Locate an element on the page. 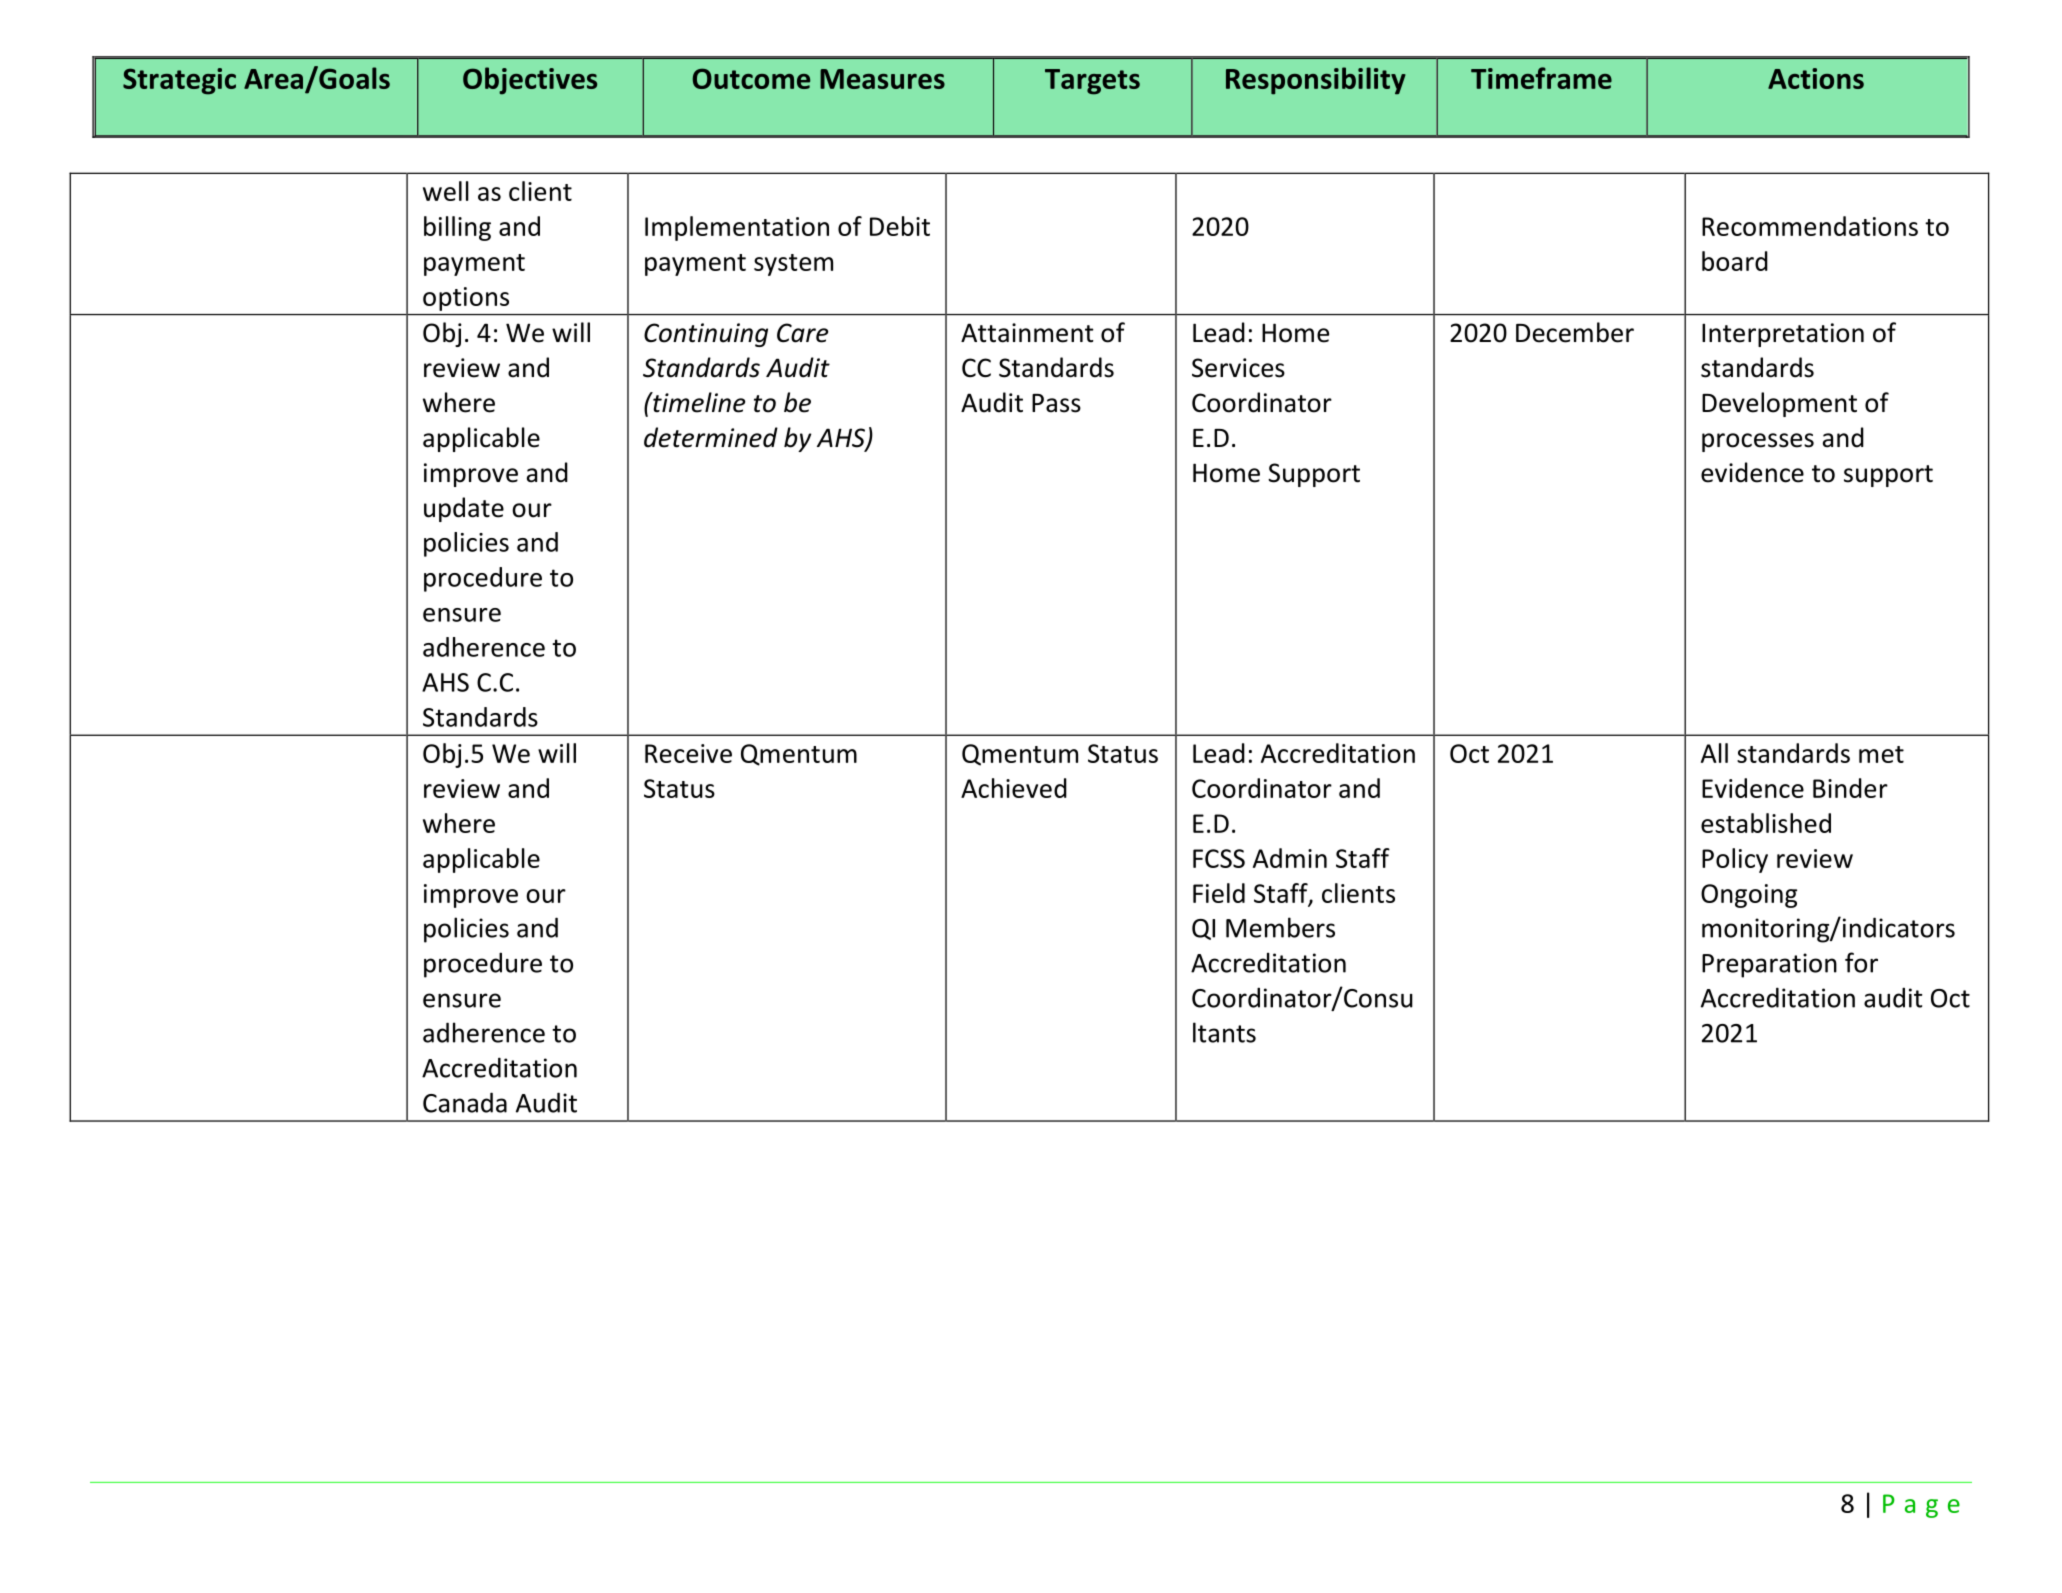 The width and height of the image is (2062, 1593). Actions is located at coordinates (1816, 78).
